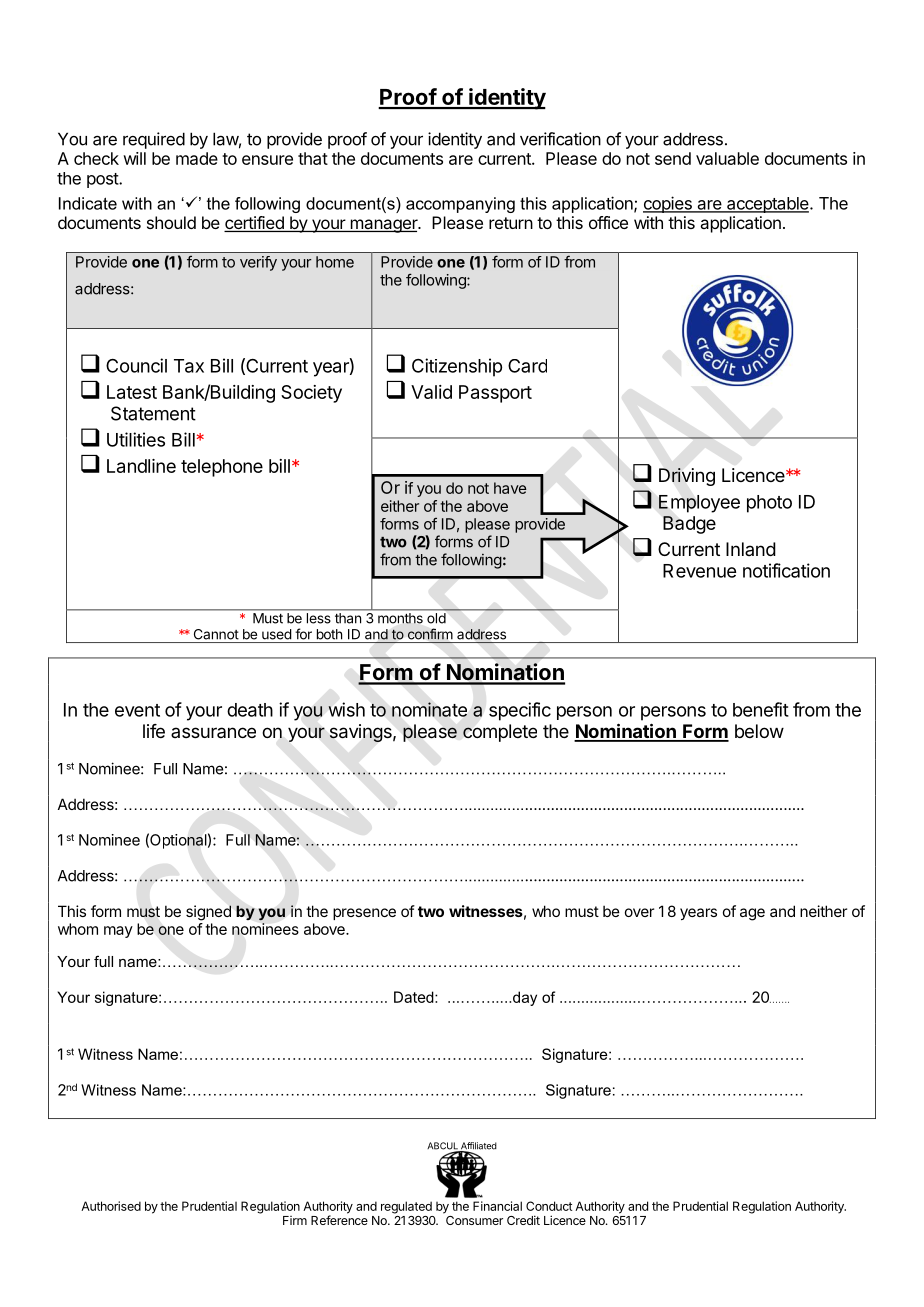 This document has height=1307, width=924. I want to click on may, so click(118, 932).
